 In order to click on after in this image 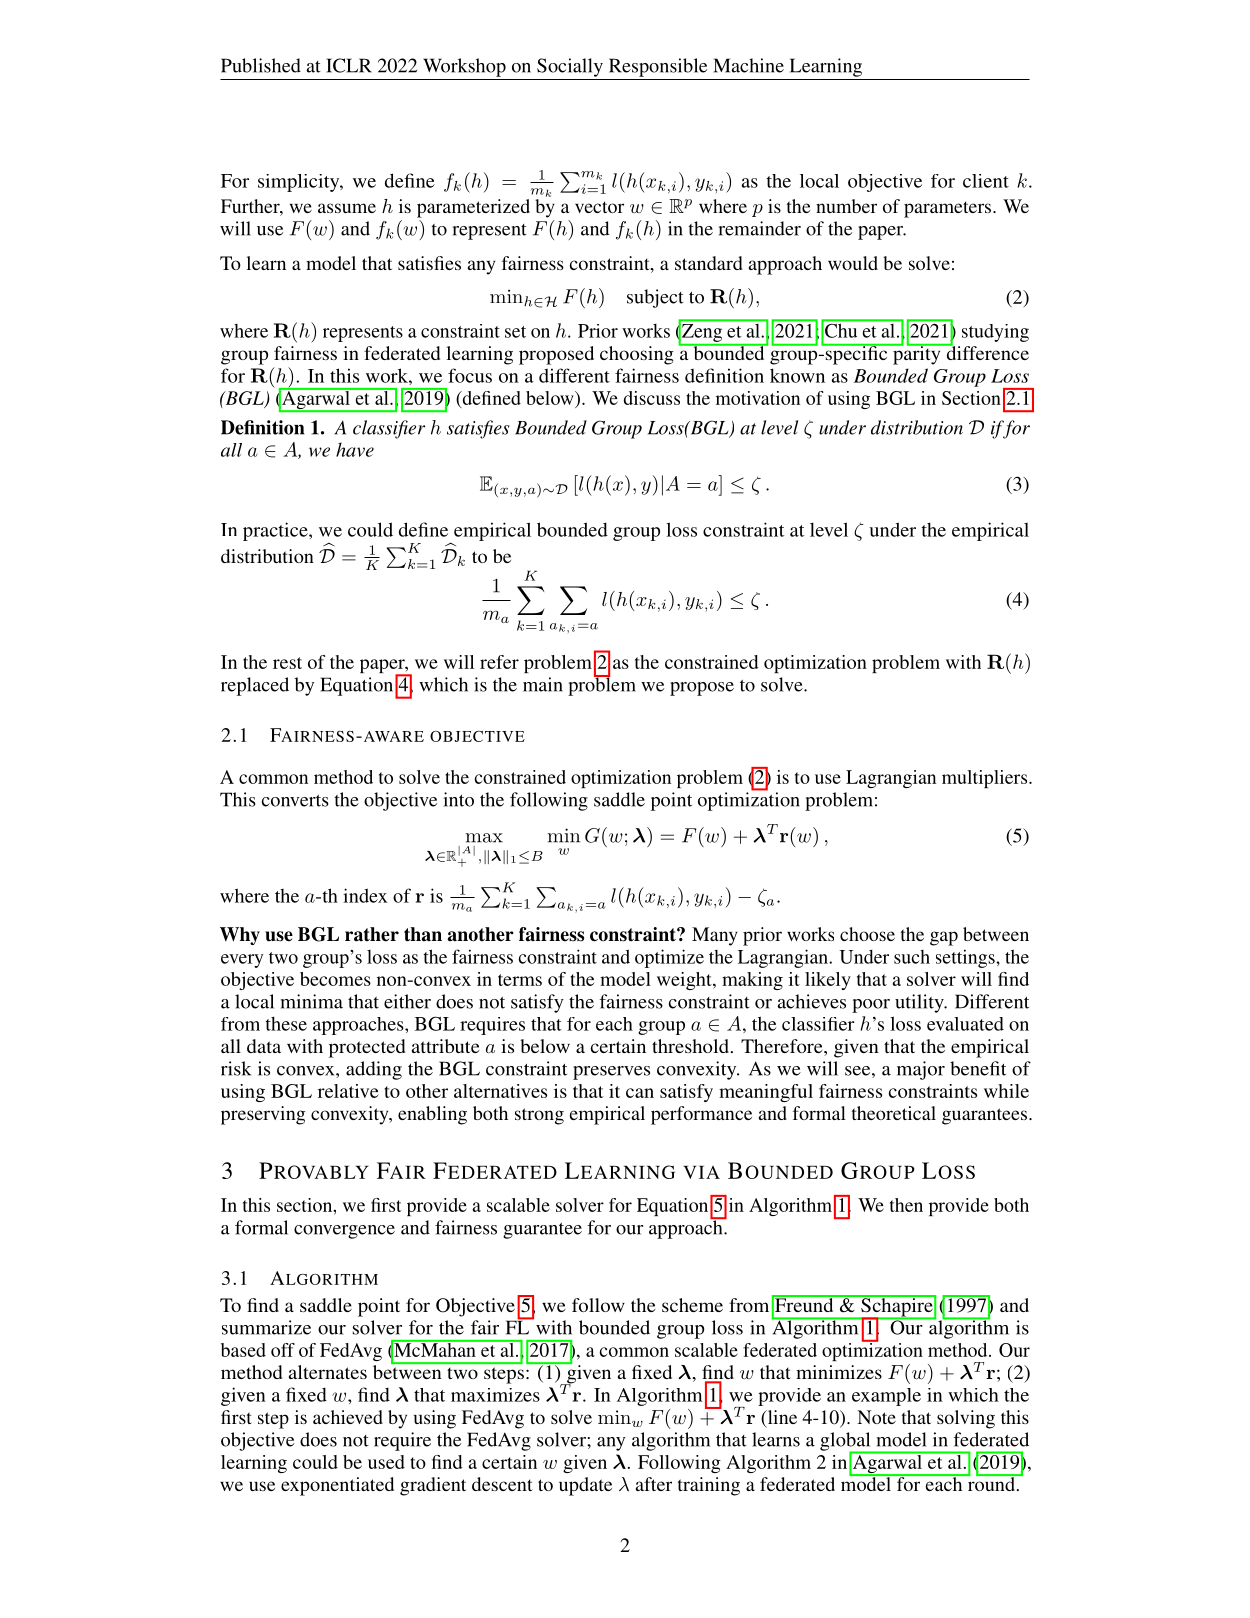, I will do `click(654, 1484)`.
